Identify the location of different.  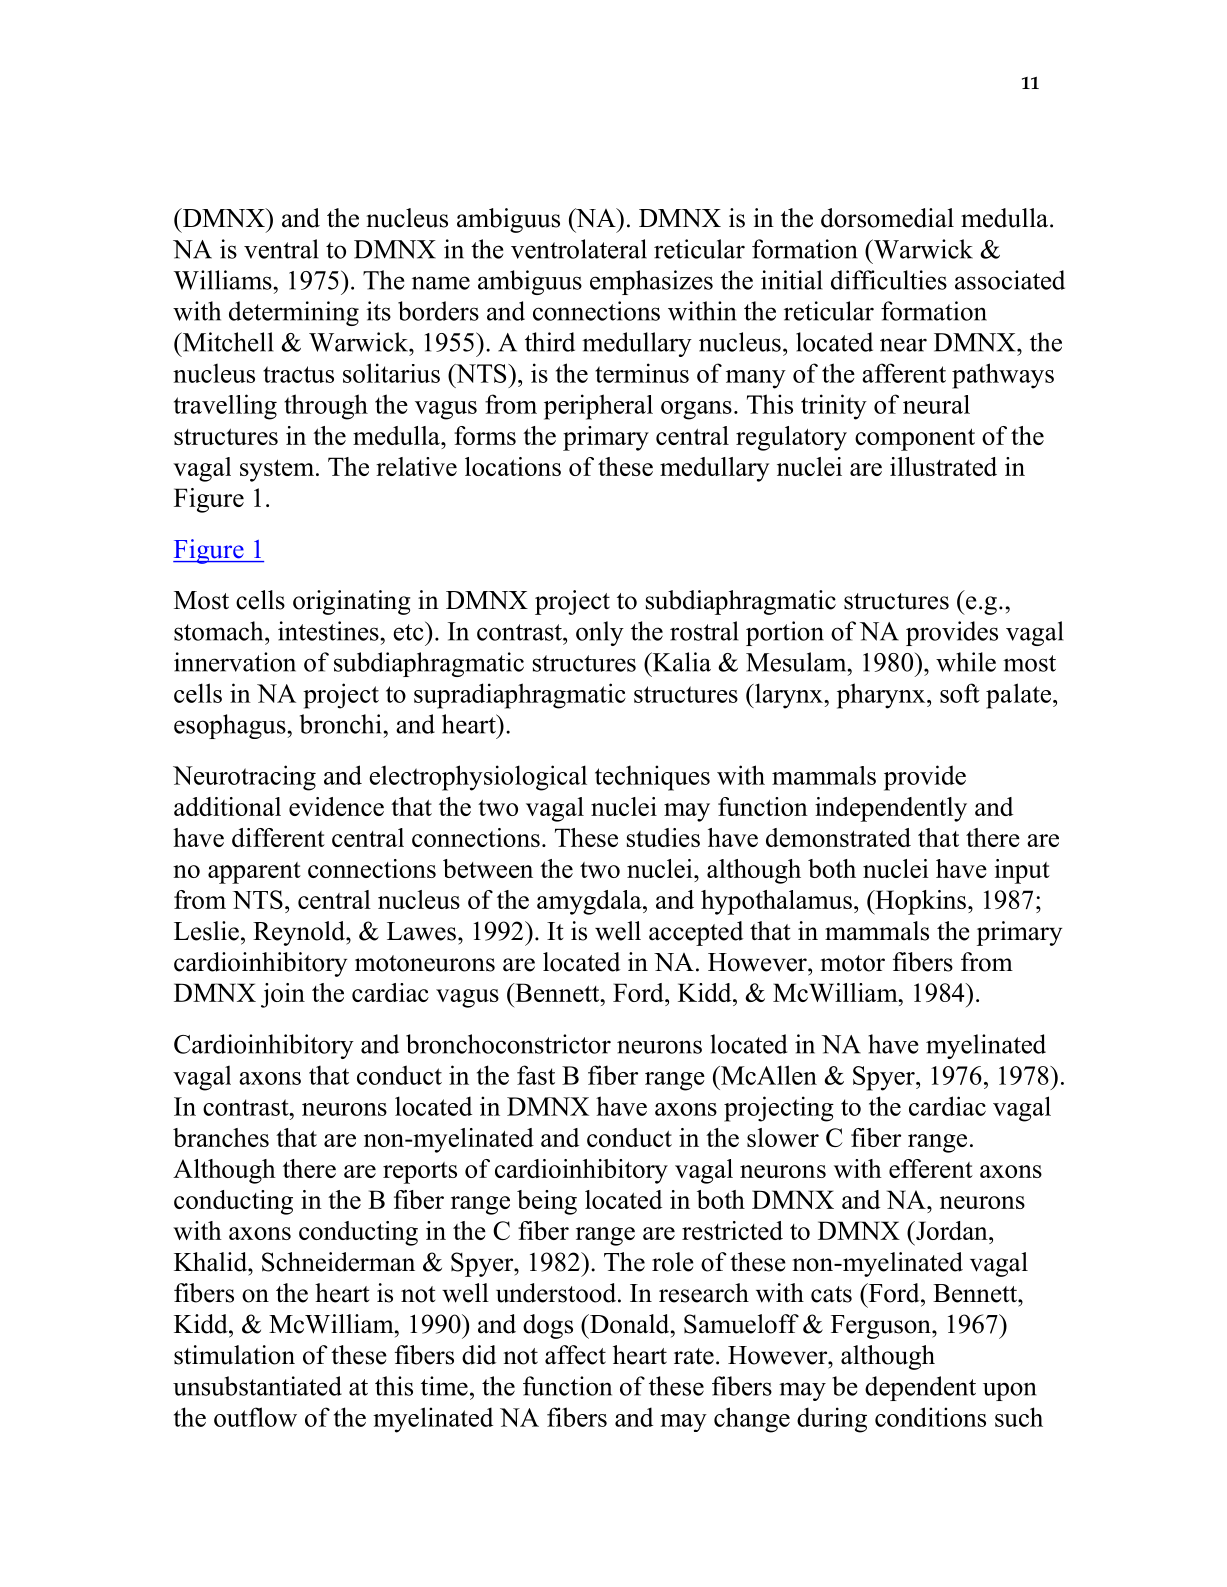
(278, 837).
